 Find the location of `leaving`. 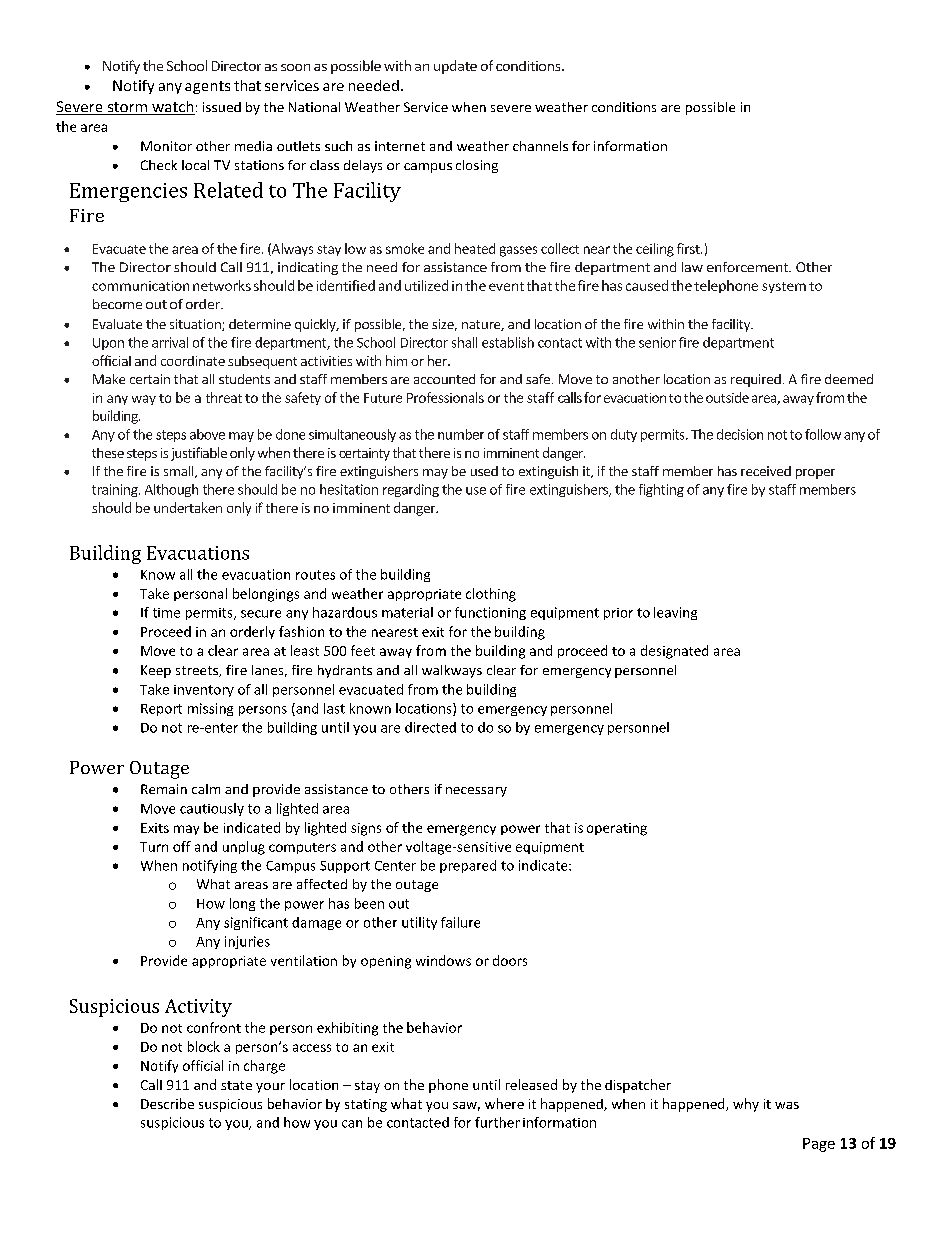

leaving is located at coordinates (675, 613).
